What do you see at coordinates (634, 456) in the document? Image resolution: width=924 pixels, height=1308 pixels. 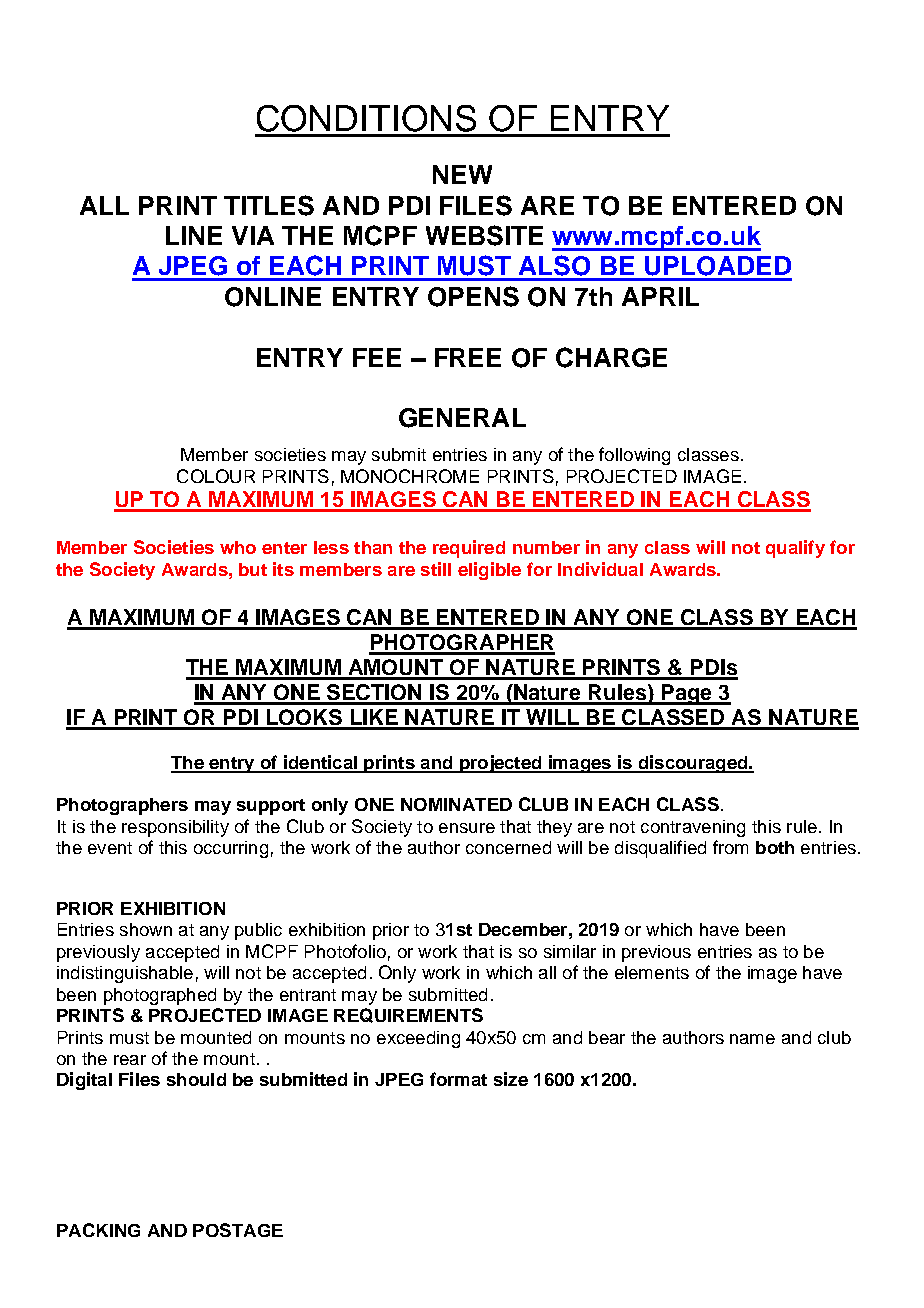 I see `following` at bounding box center [634, 456].
